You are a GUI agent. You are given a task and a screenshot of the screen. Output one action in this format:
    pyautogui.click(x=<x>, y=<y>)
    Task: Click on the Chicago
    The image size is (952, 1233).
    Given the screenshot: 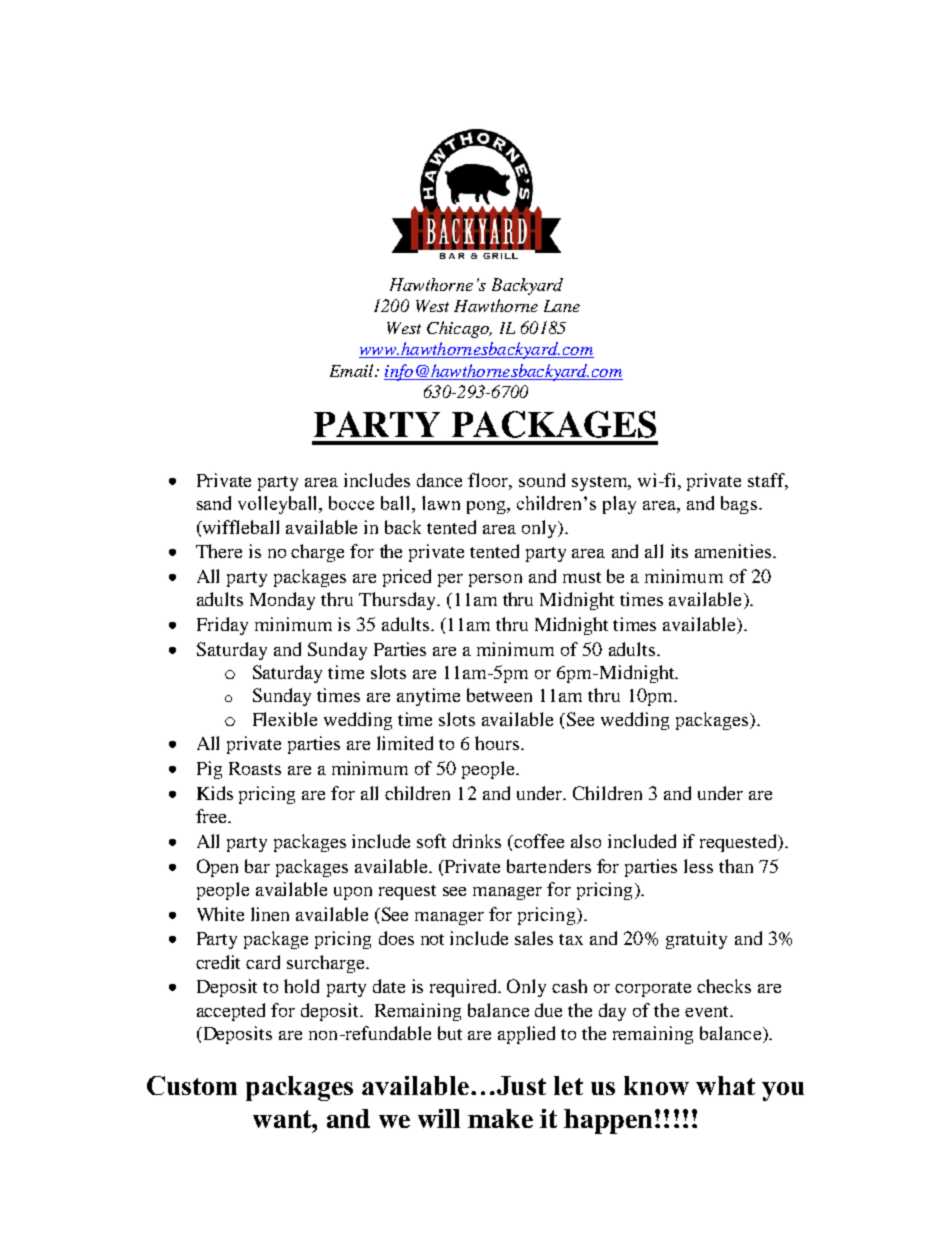 What is the action you would take?
    pyautogui.click(x=459, y=329)
